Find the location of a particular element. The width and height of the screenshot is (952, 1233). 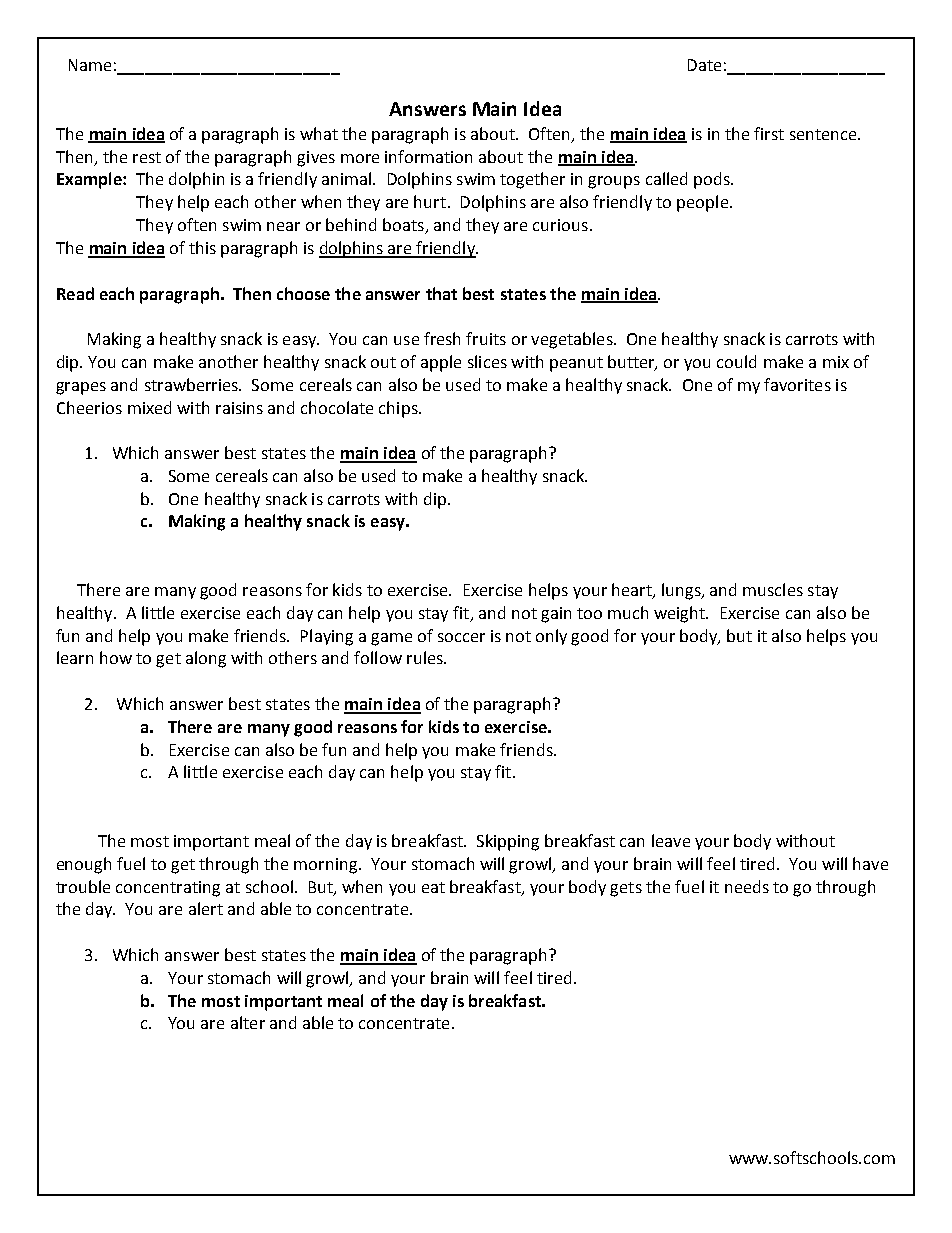

along is located at coordinates (206, 659).
